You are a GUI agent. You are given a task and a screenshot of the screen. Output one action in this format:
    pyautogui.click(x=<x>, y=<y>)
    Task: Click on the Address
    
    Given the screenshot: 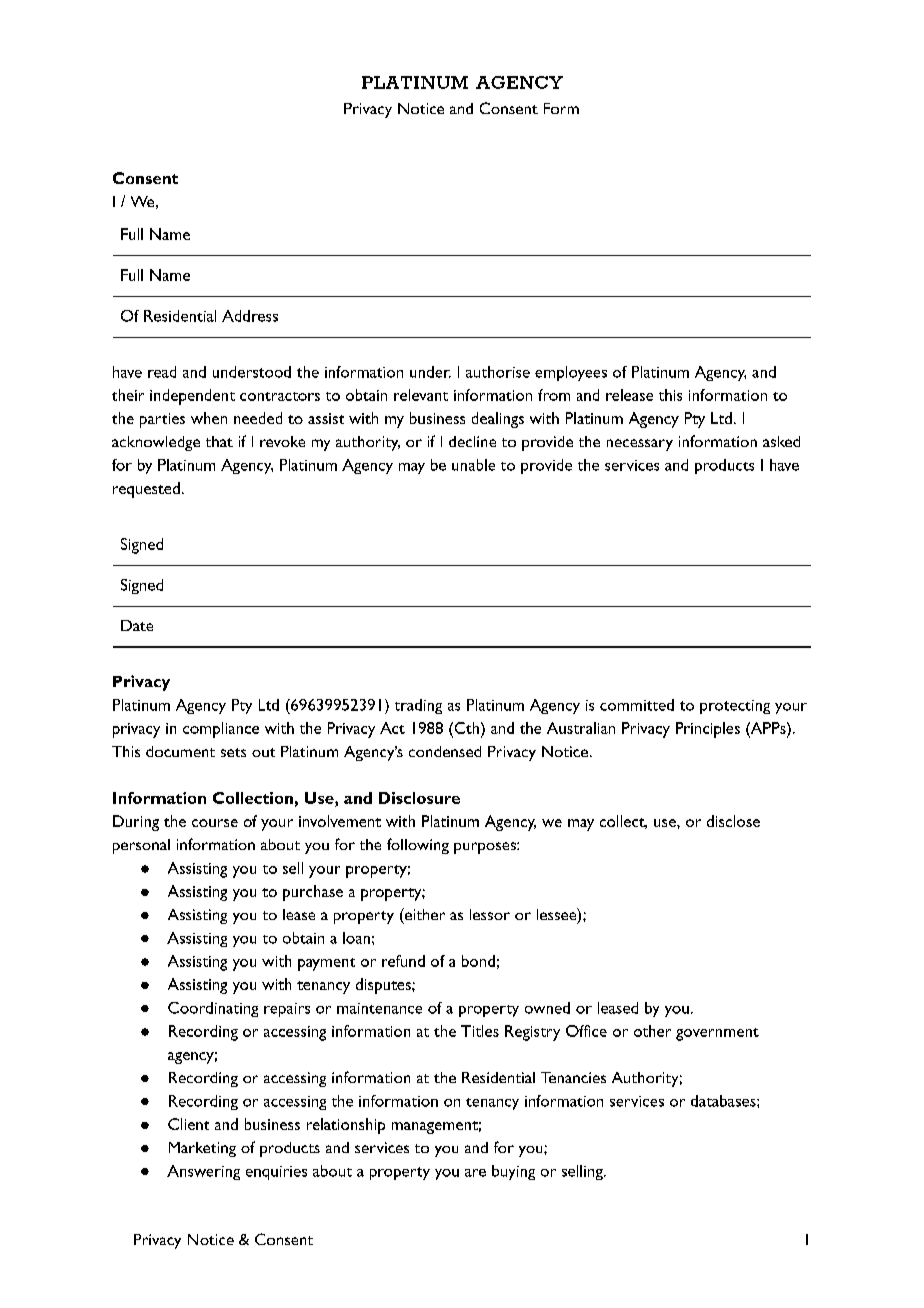 What is the action you would take?
    pyautogui.click(x=250, y=316)
